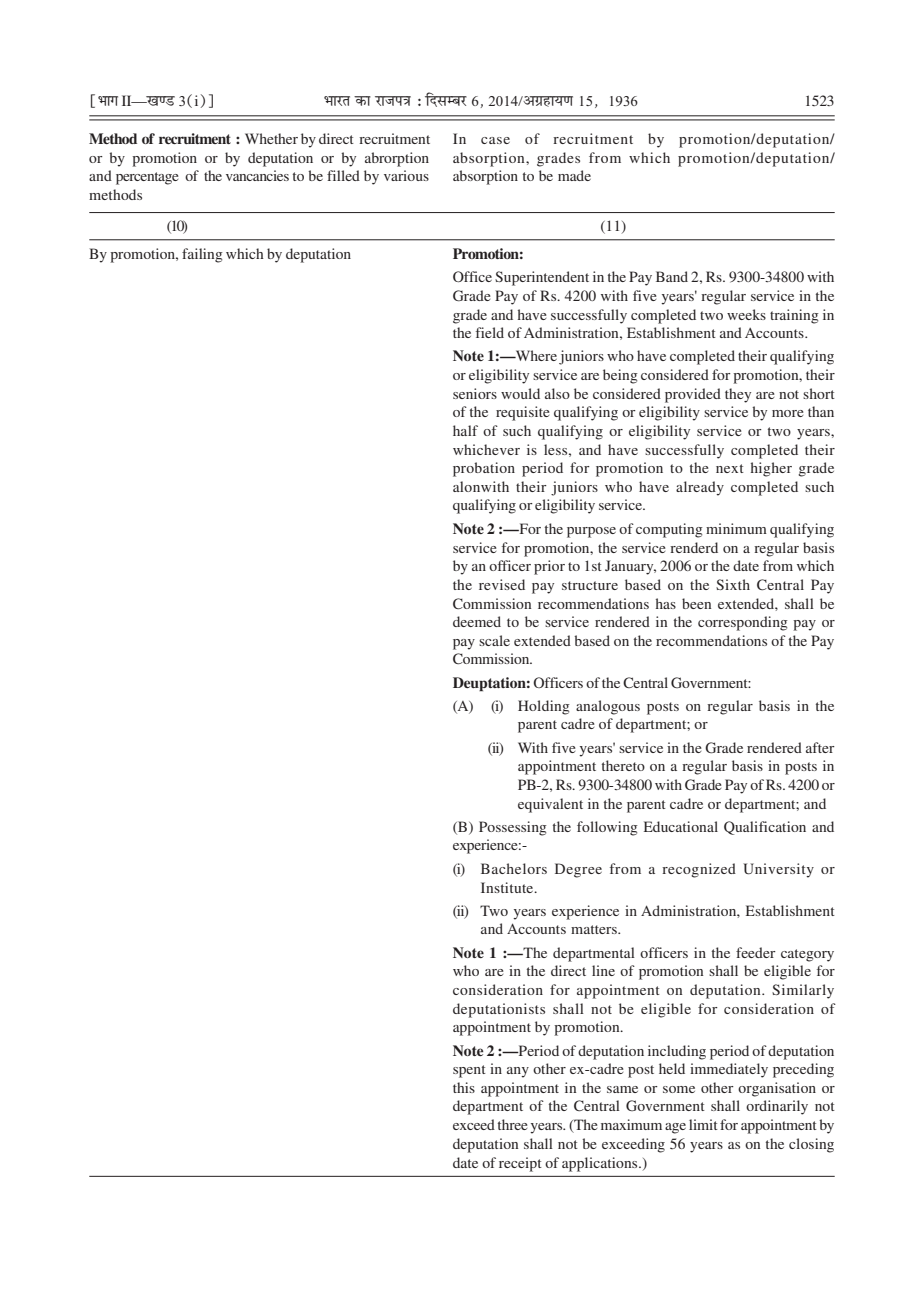  Describe the element at coordinates (743, 623) in the page. I see `corresponding` at that location.
